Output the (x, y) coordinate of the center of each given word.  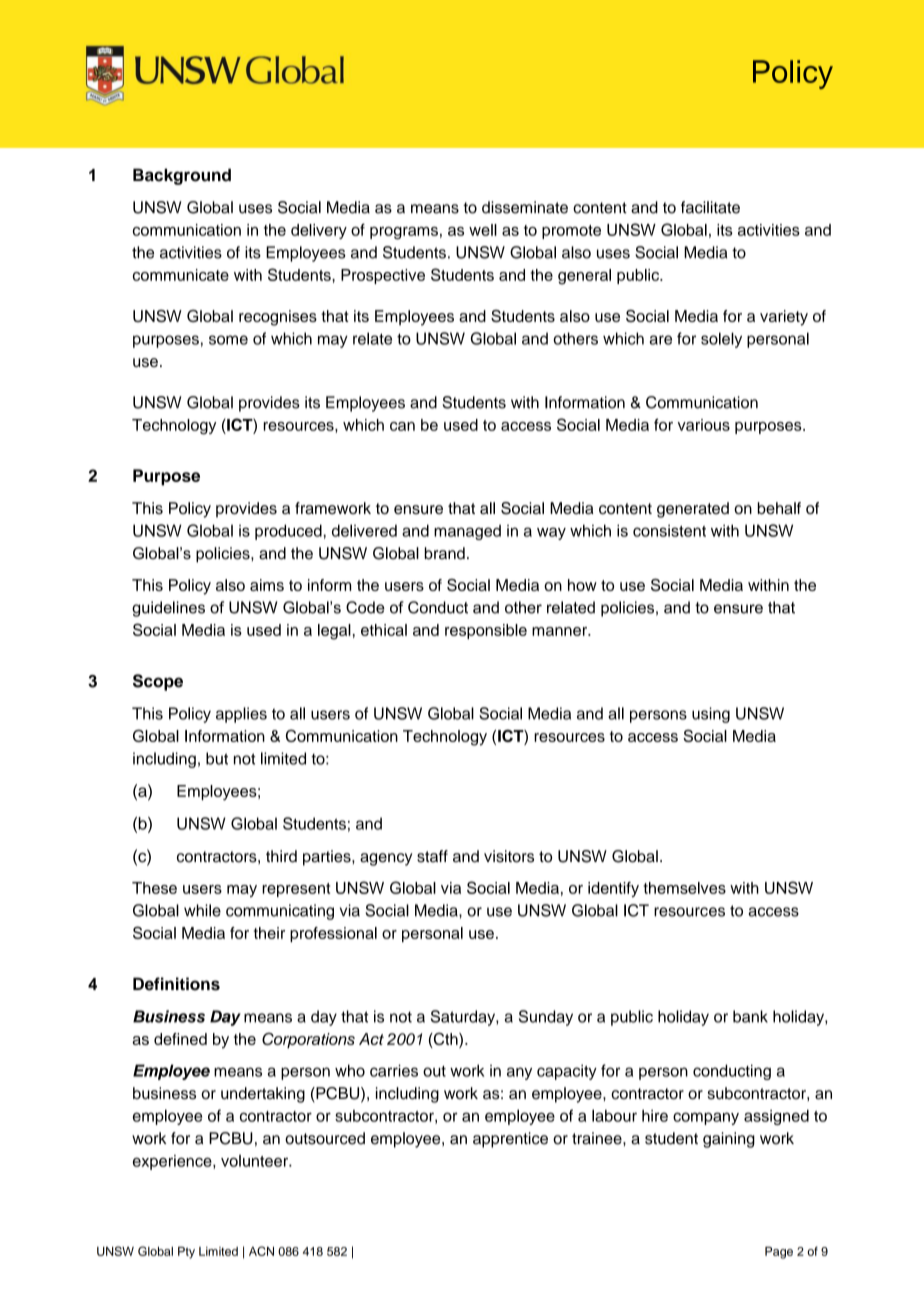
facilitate (710, 207)
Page (779, 1253)
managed (467, 532)
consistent (669, 530)
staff (432, 856)
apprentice (510, 1140)
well (483, 230)
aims (267, 585)
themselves (684, 888)
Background (182, 176)
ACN (261, 1251)
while (202, 910)
